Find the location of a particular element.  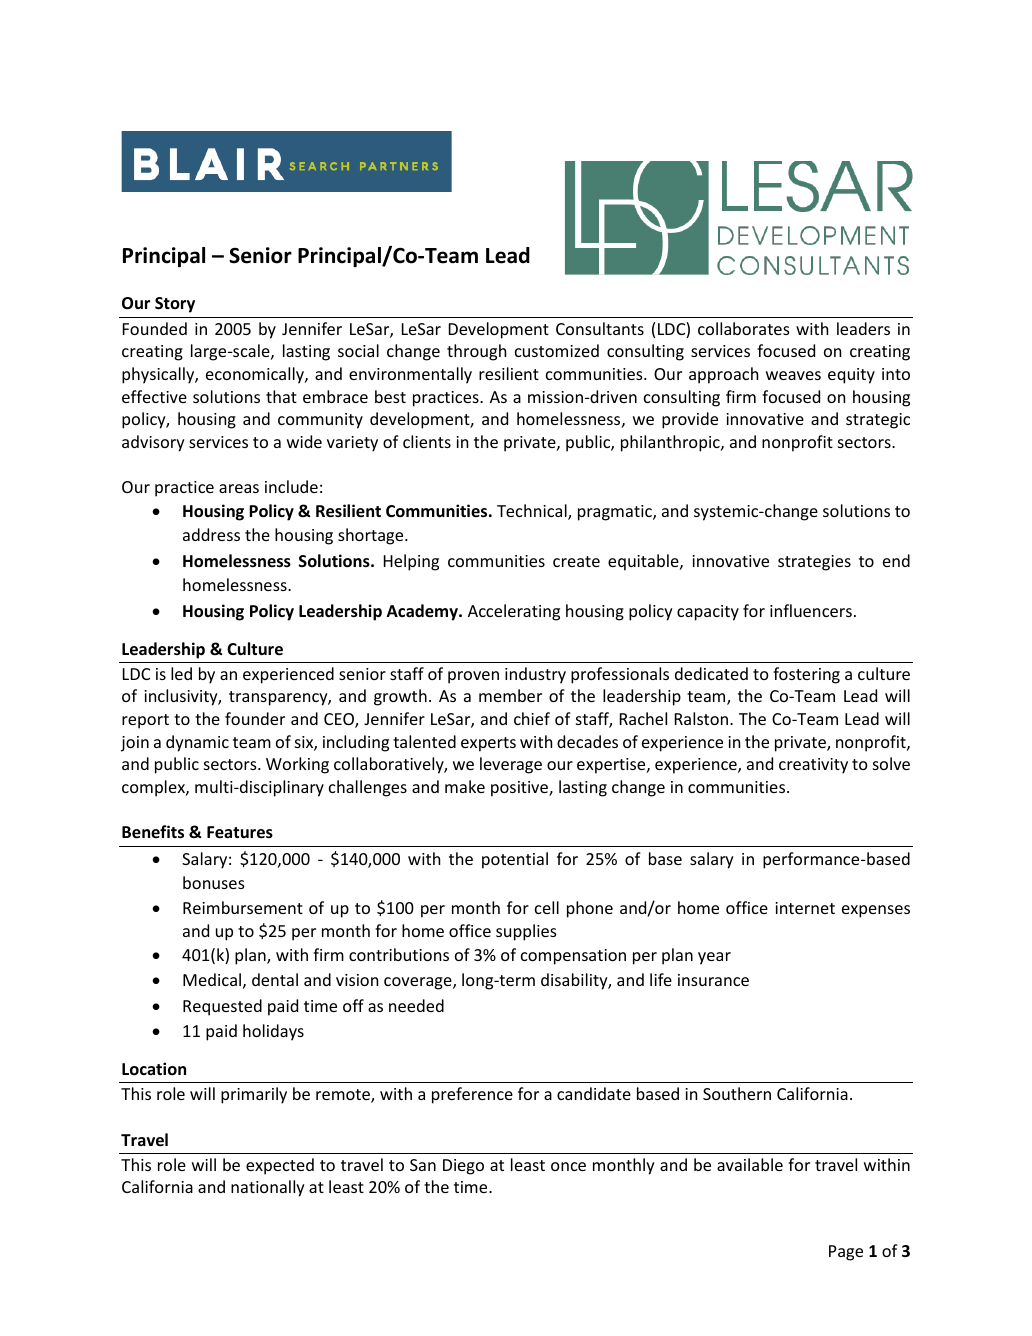

customized is located at coordinates (557, 350).
